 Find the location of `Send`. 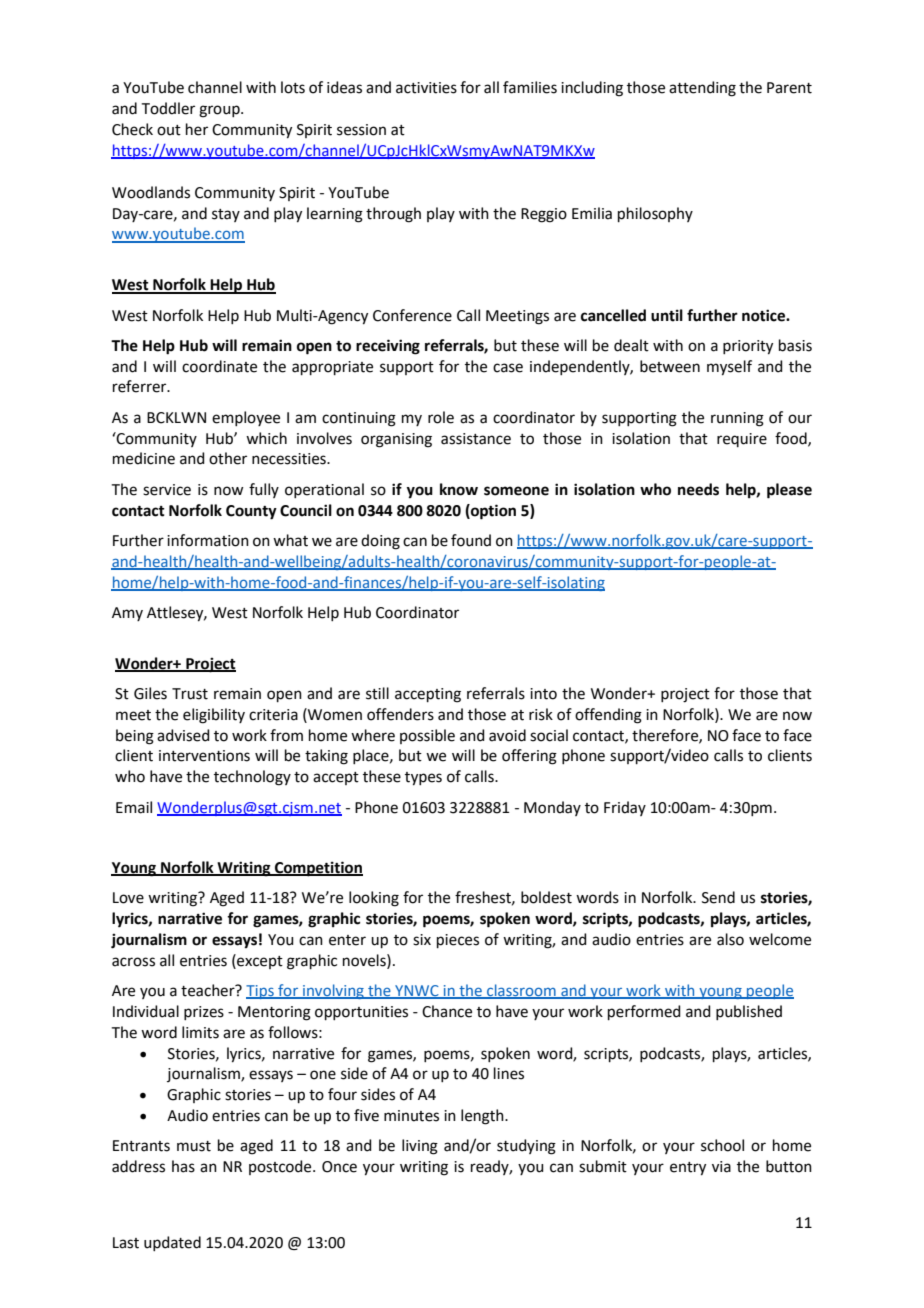

Send is located at coordinates (718, 897).
